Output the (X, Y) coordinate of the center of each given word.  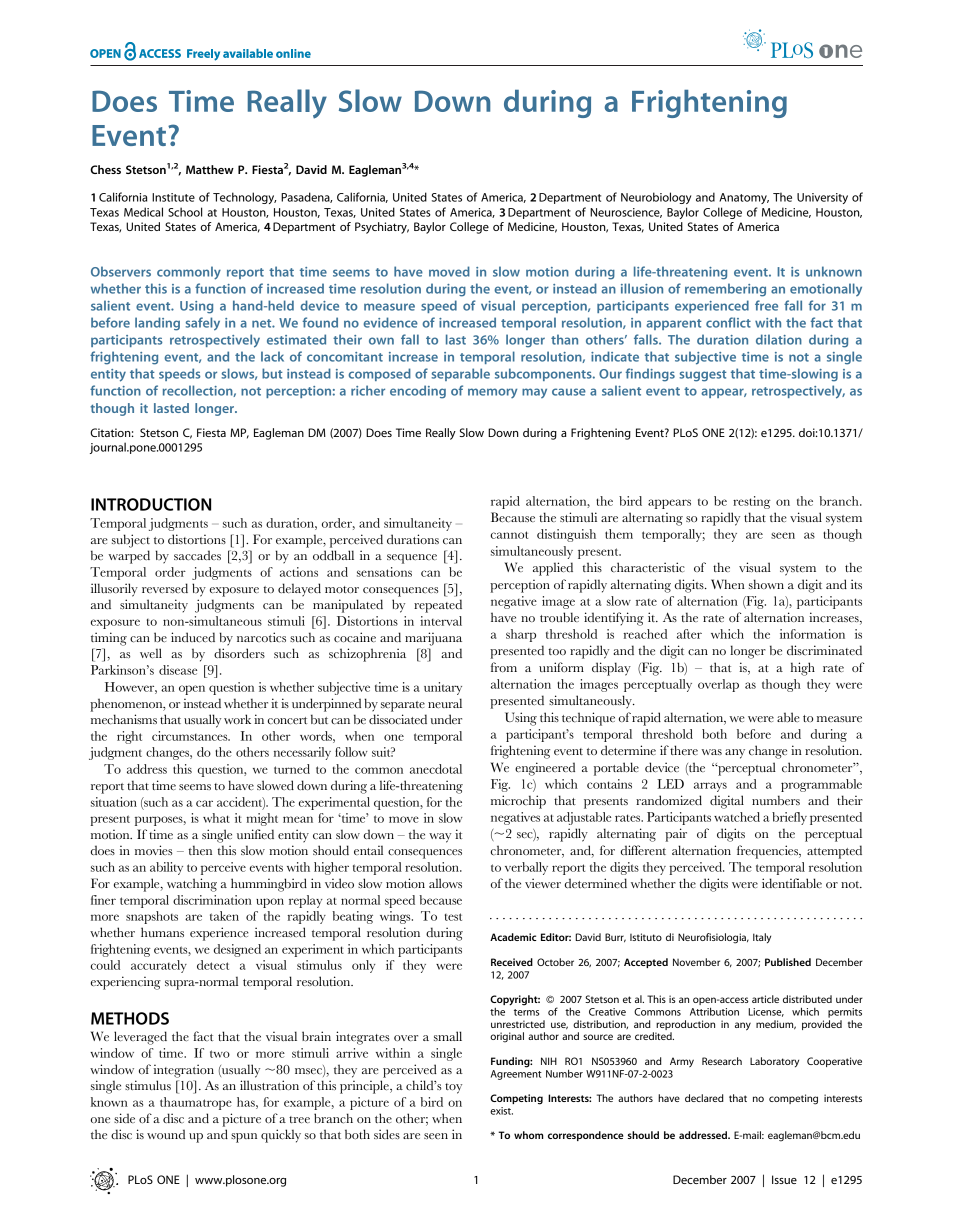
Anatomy (744, 198)
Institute (173, 197)
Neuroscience (626, 213)
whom (529, 1135)
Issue (784, 1179)
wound (166, 1134)
